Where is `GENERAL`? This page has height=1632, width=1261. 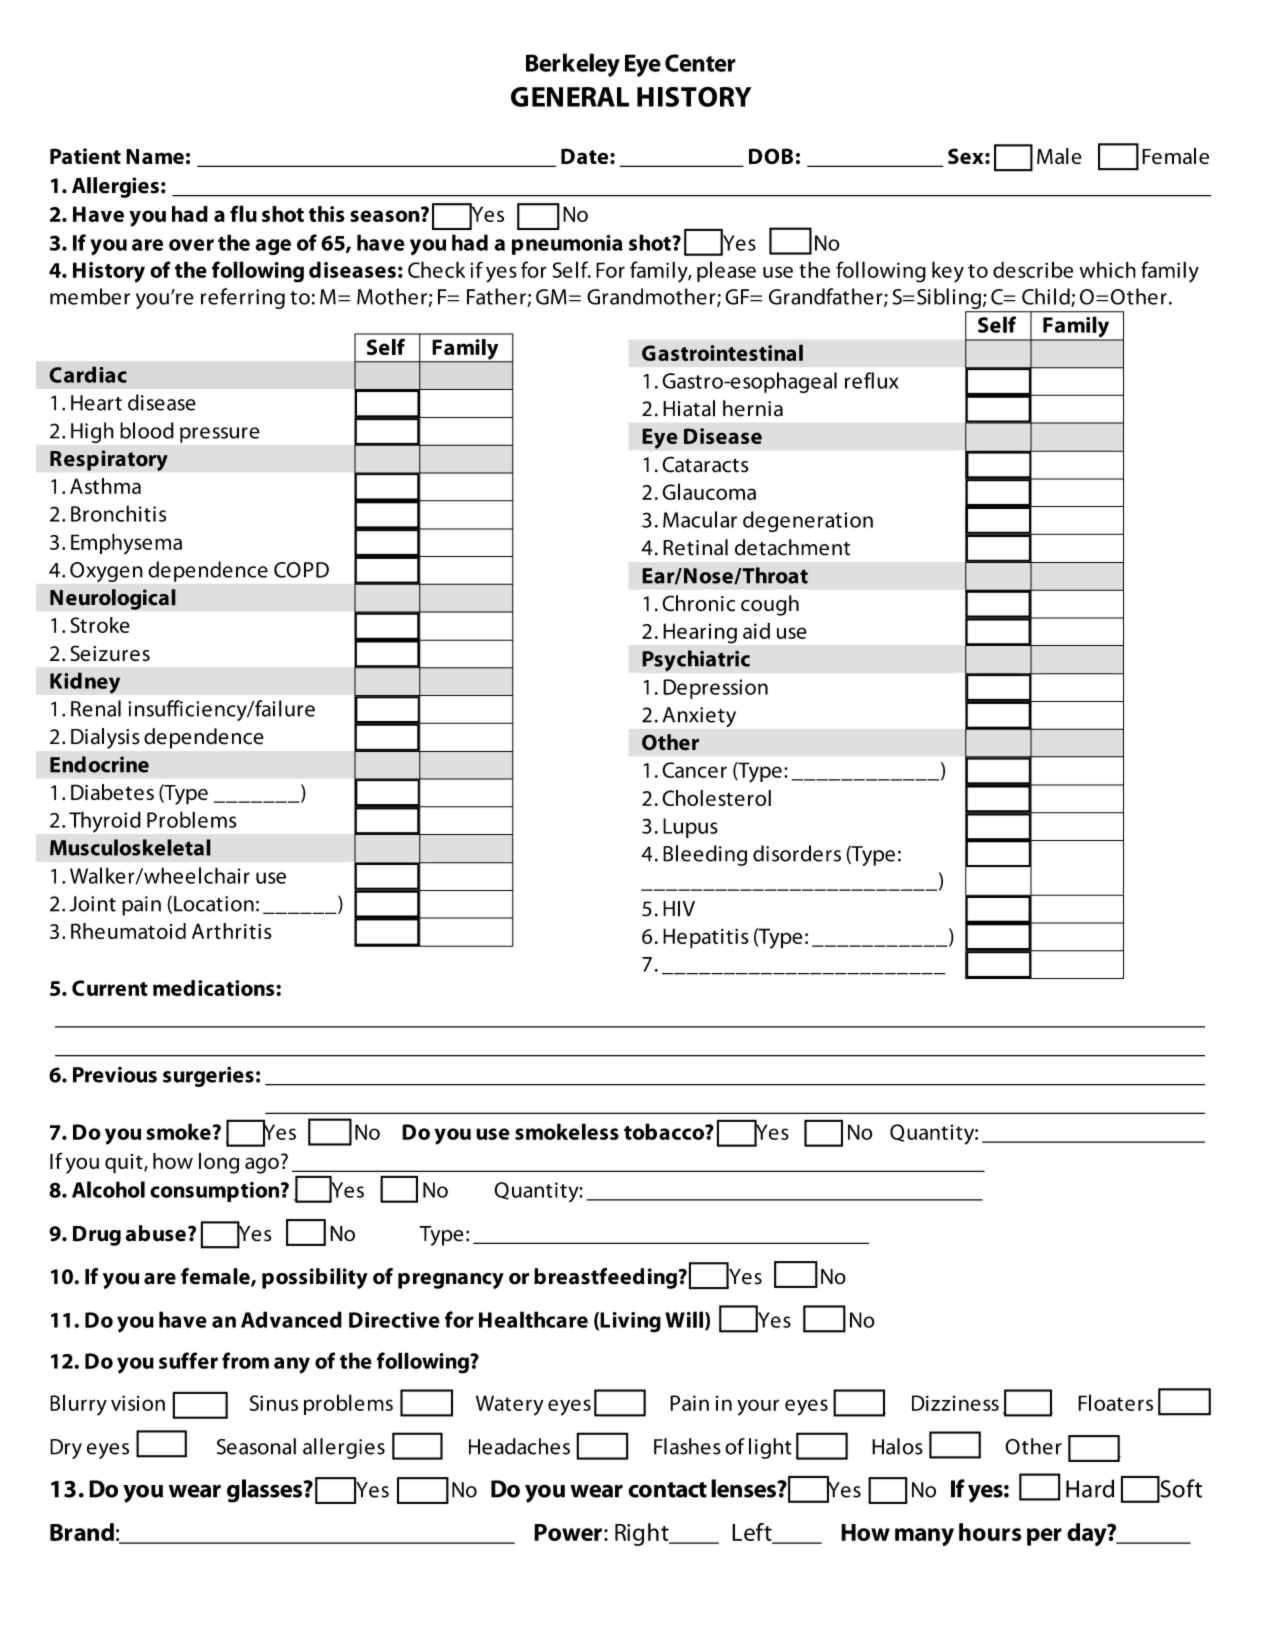
GENERAL is located at coordinates (570, 97).
